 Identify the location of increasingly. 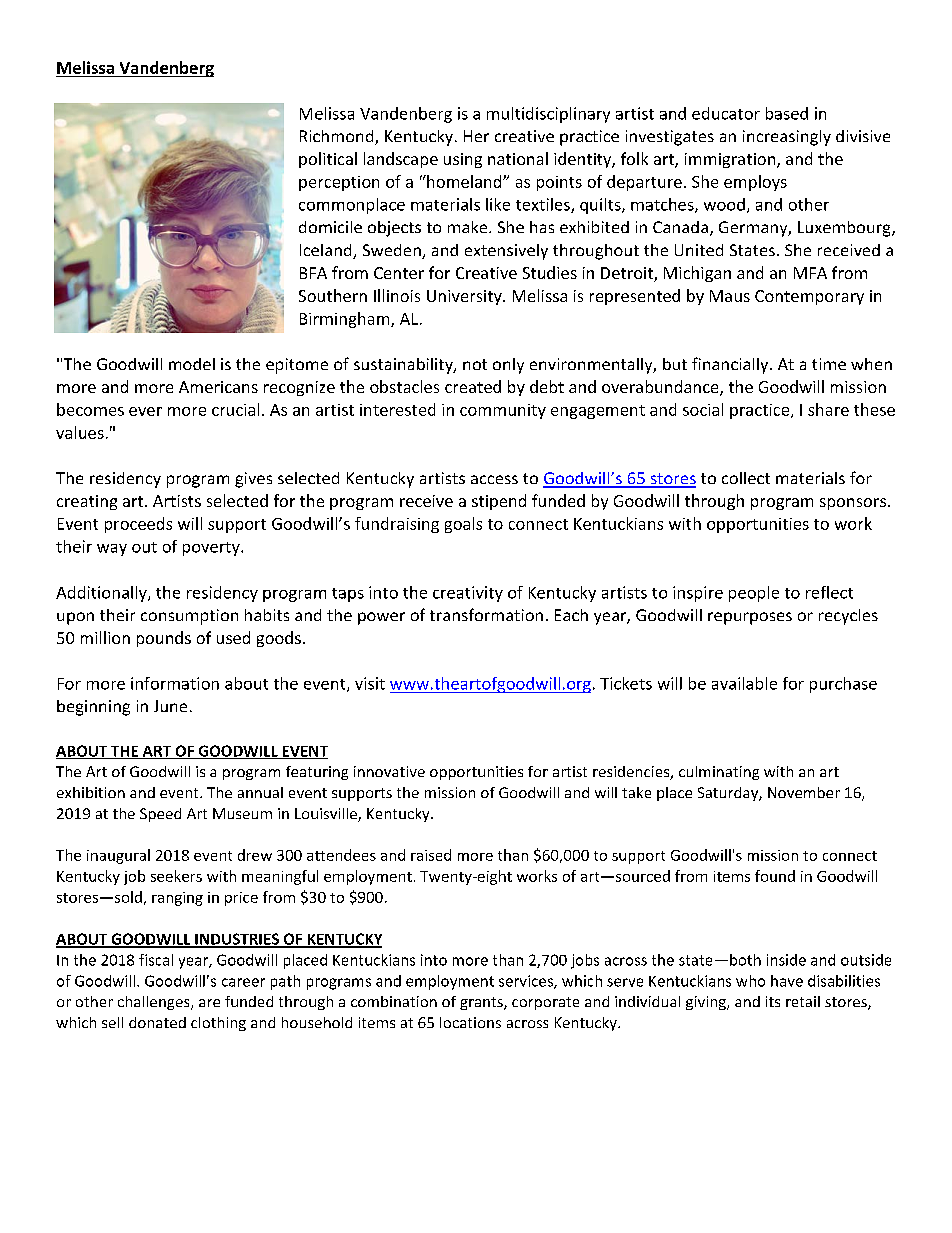
(787, 138).
